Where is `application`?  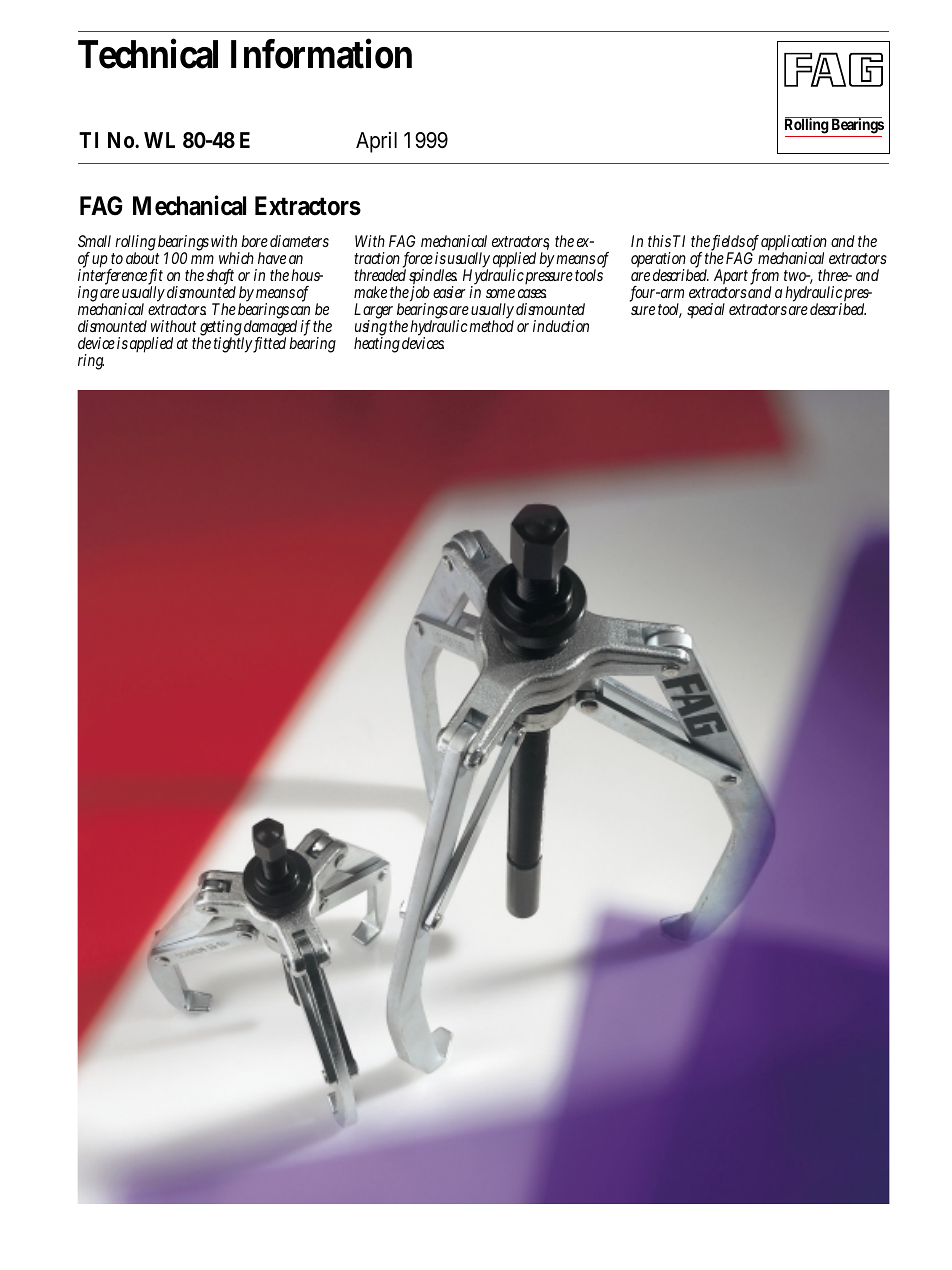
application is located at coordinates (794, 244).
